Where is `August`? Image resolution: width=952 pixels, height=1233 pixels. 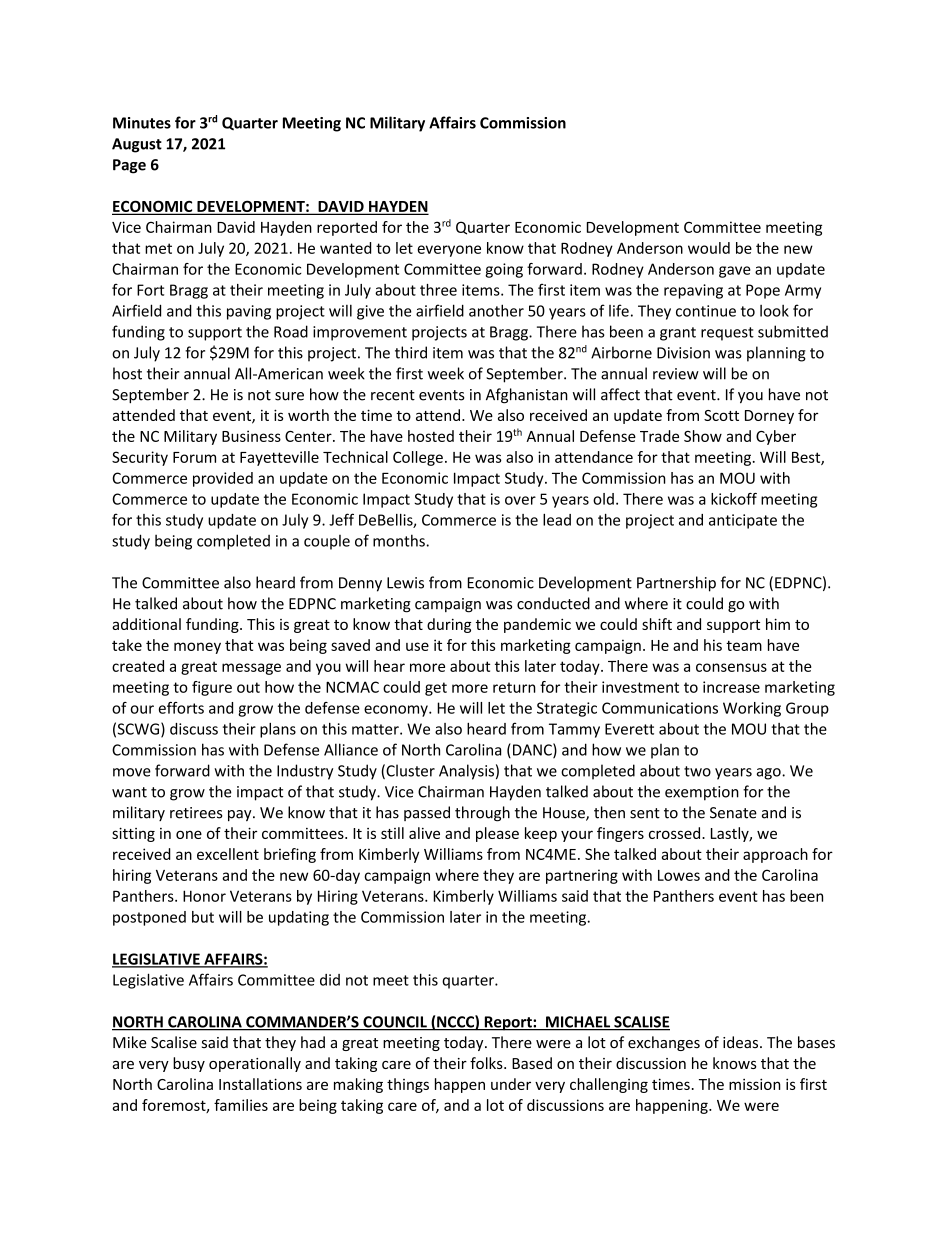
August is located at coordinates (137, 145).
